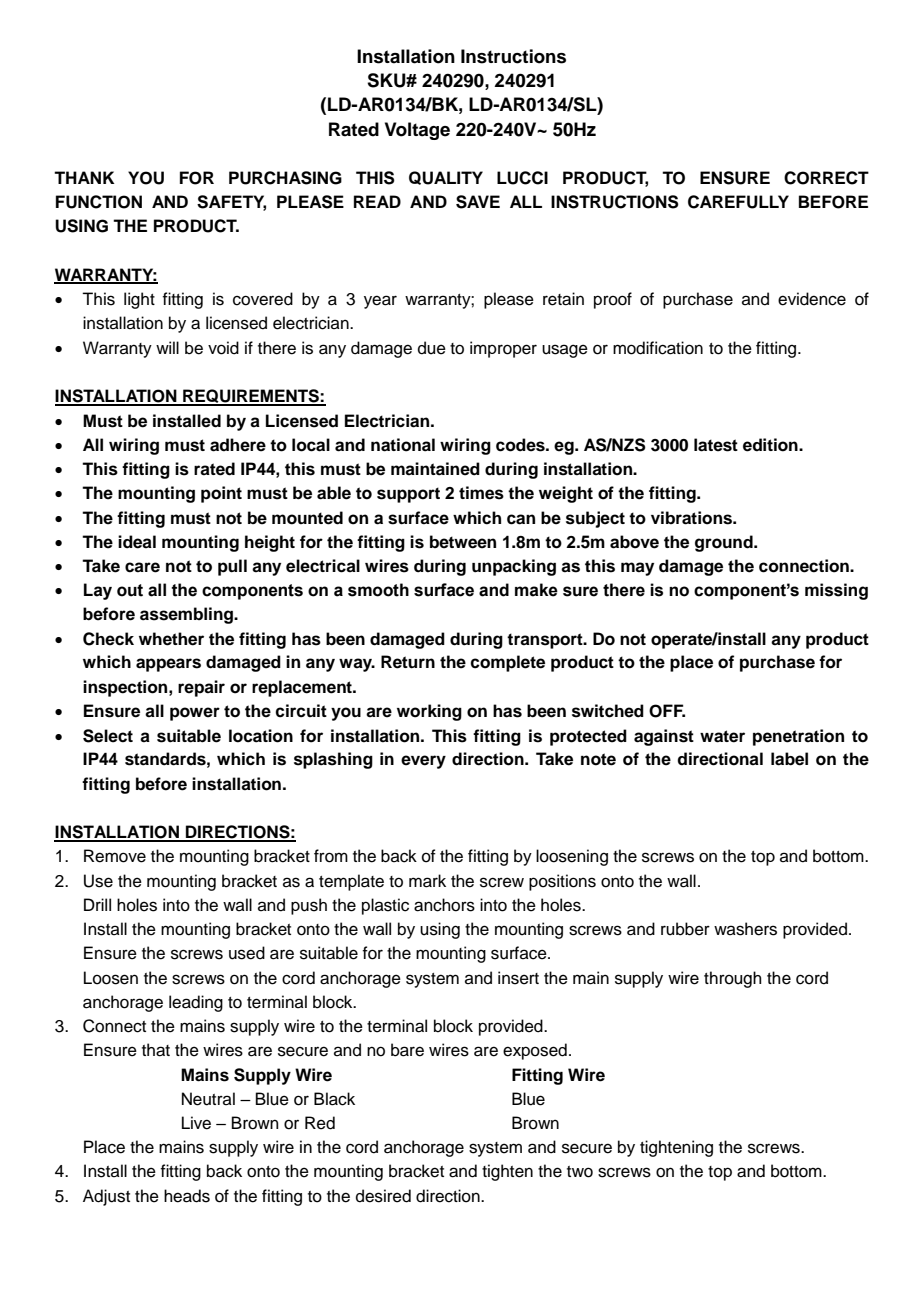 This document has height=1308, width=924. Describe the element at coordinates (168, 665) in the document. I see `appears` at that location.
